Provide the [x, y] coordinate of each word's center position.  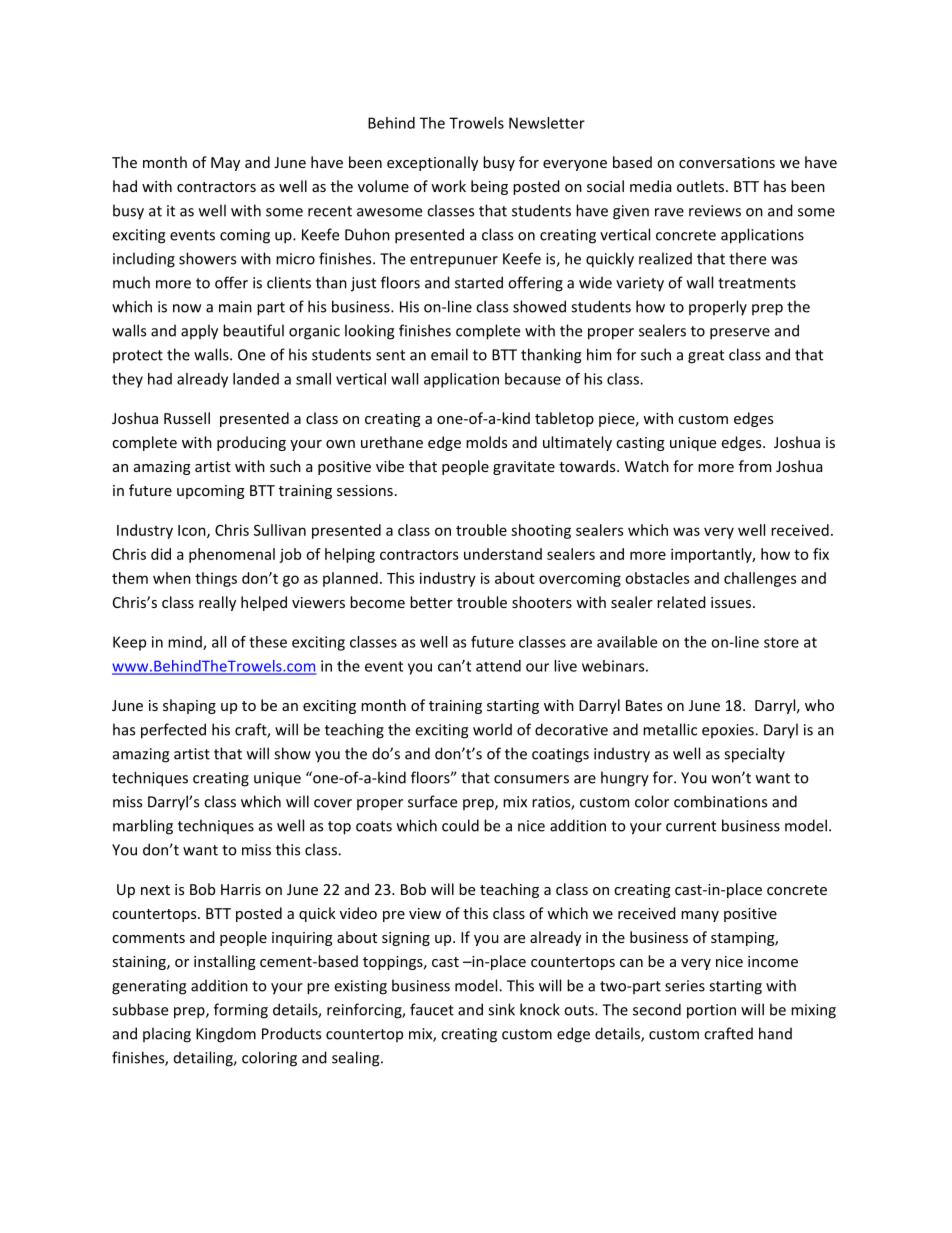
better [431, 602]
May [225, 164]
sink [501, 1009]
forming [241, 1011]
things [216, 579]
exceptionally [432, 163]
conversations [727, 162]
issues [732, 602]
